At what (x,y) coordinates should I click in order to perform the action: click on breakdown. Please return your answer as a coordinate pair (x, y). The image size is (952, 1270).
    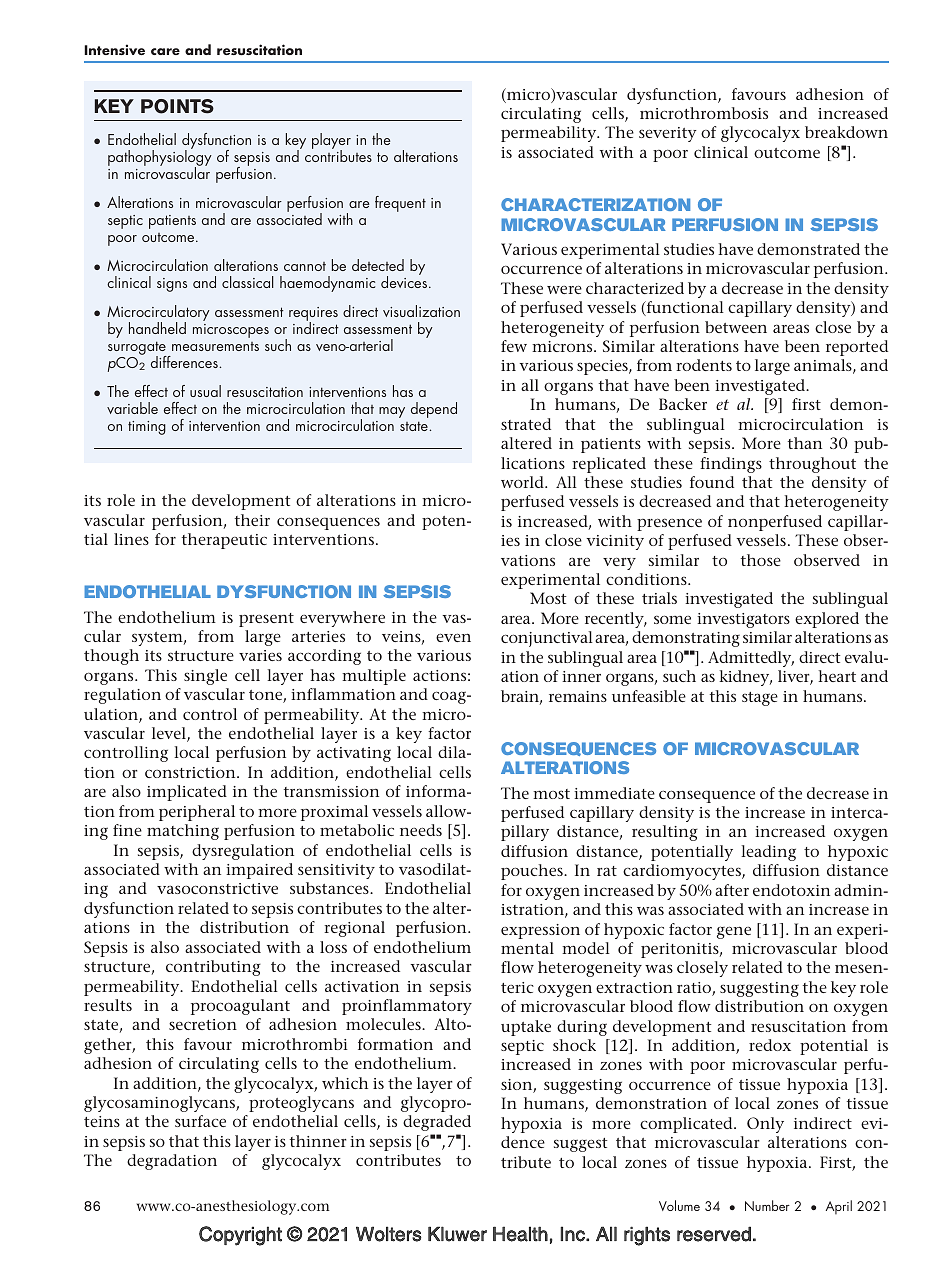
    Looking at the image, I should click on (846, 132).
